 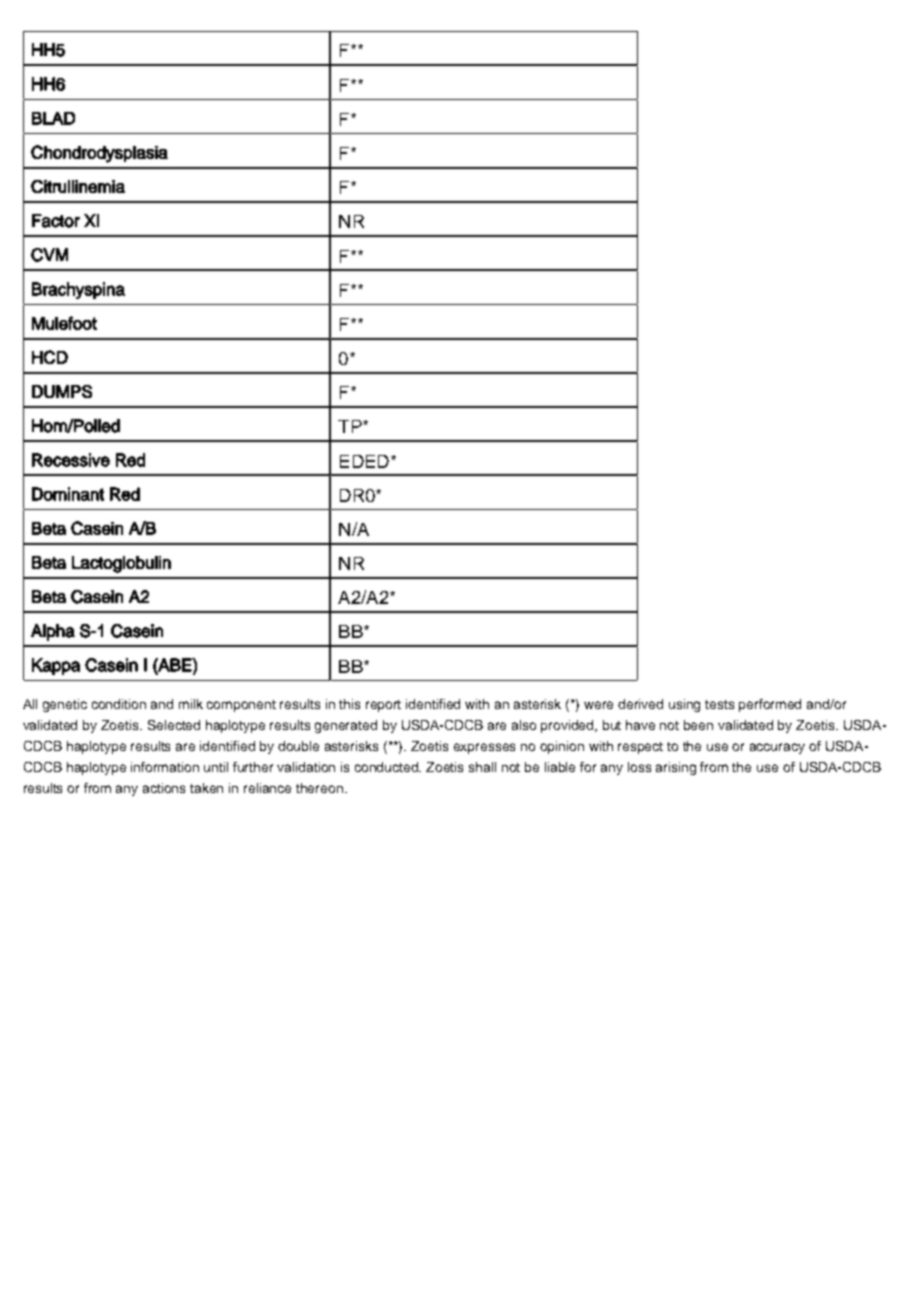 I want to click on DUMPS, so click(x=62, y=391).
